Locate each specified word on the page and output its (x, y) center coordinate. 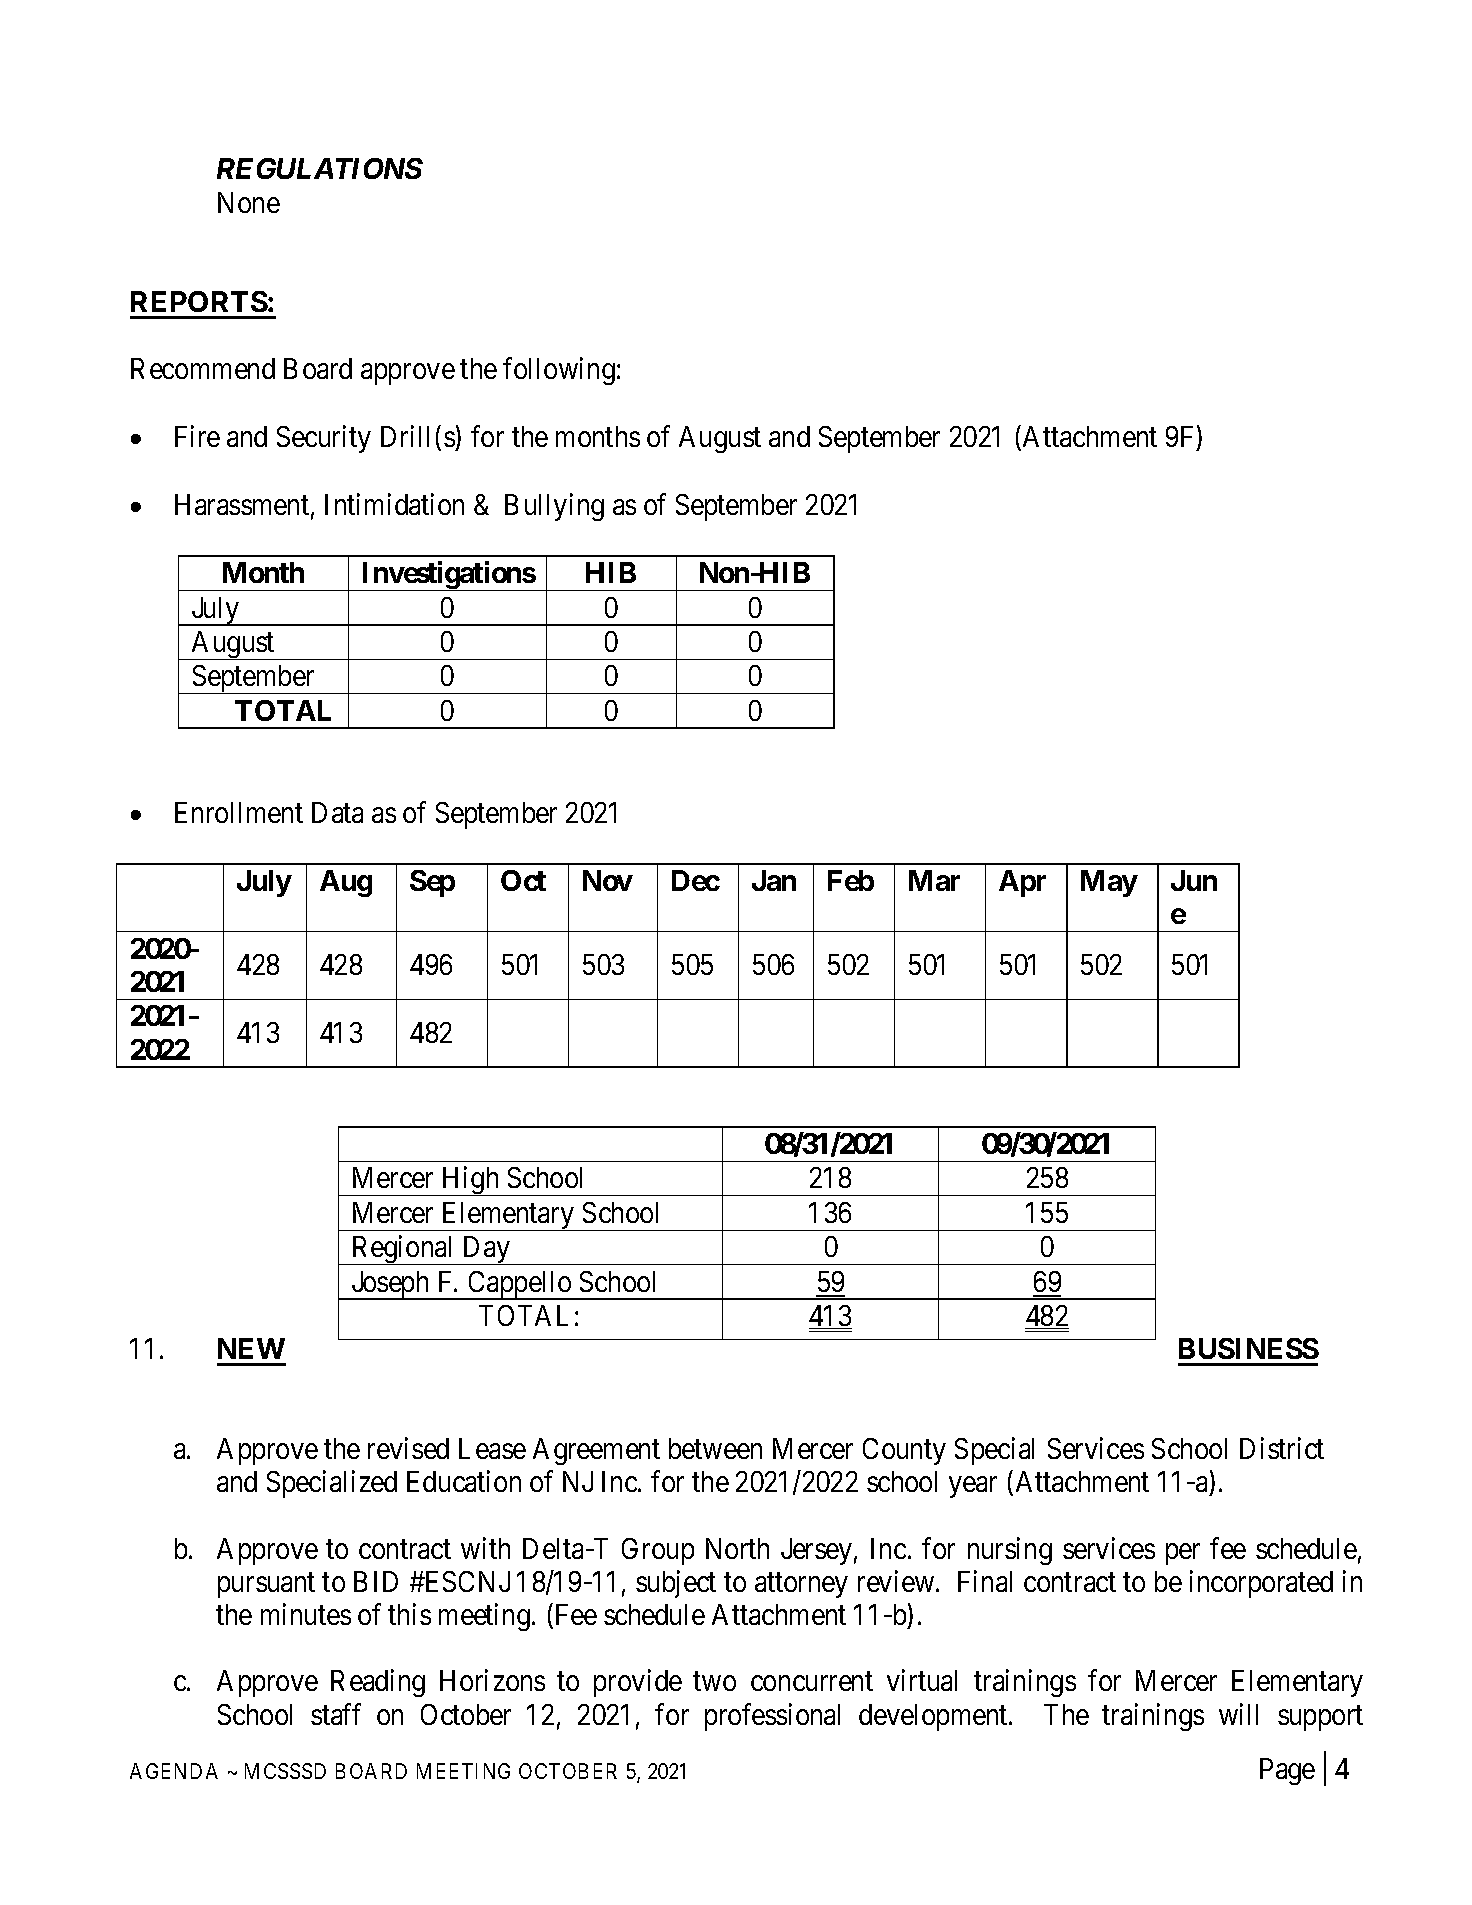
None (249, 202)
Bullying (554, 507)
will (1238, 1714)
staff (336, 1714)
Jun (1194, 880)
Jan (774, 880)
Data (337, 812)
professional (772, 1717)
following (559, 371)
